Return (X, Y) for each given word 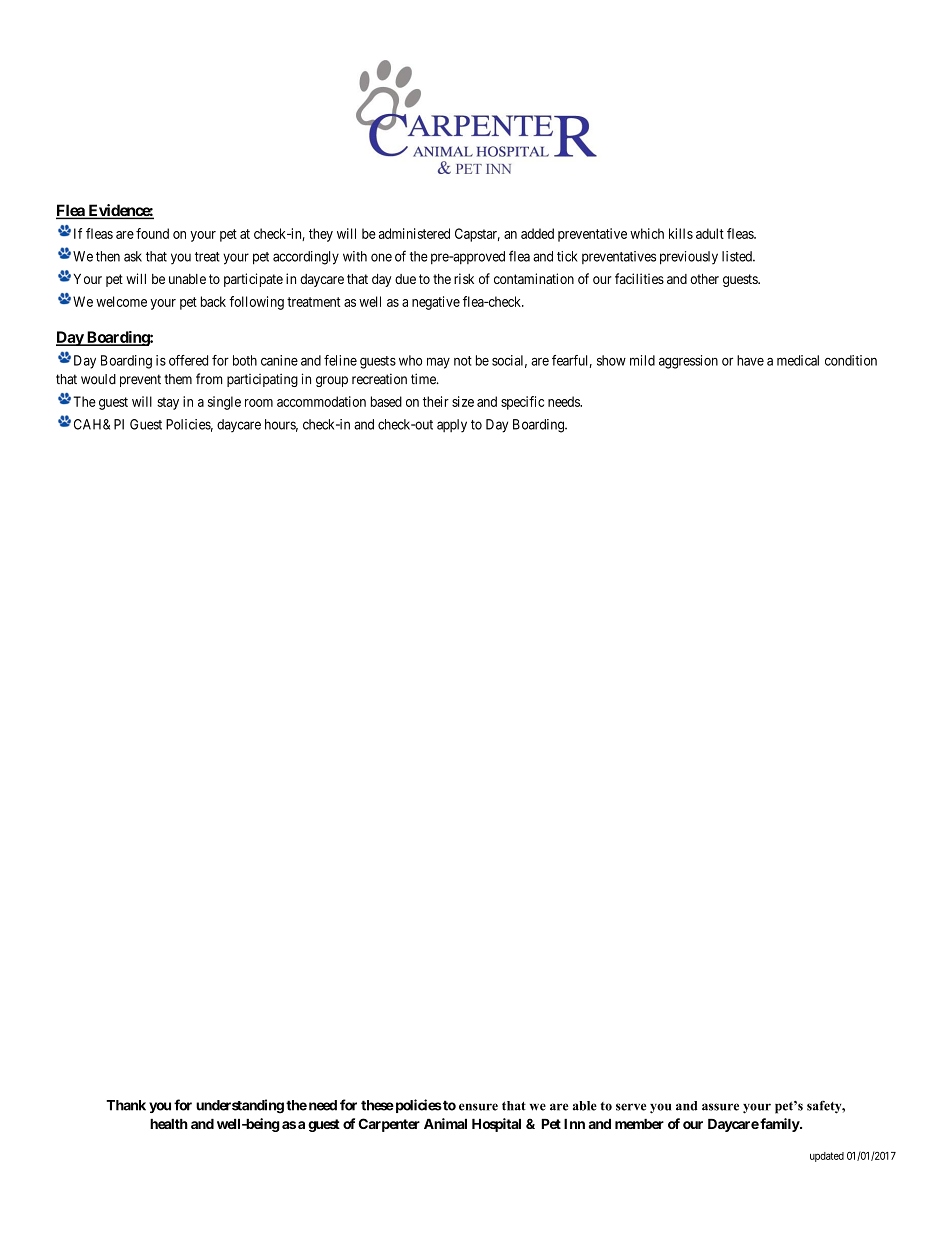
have (750, 360)
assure (720, 1107)
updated (827, 1157)
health (169, 1124)
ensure (478, 1107)
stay (168, 403)
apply (452, 426)
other (704, 279)
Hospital (496, 1125)
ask (133, 256)
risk (464, 278)
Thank (126, 1105)
